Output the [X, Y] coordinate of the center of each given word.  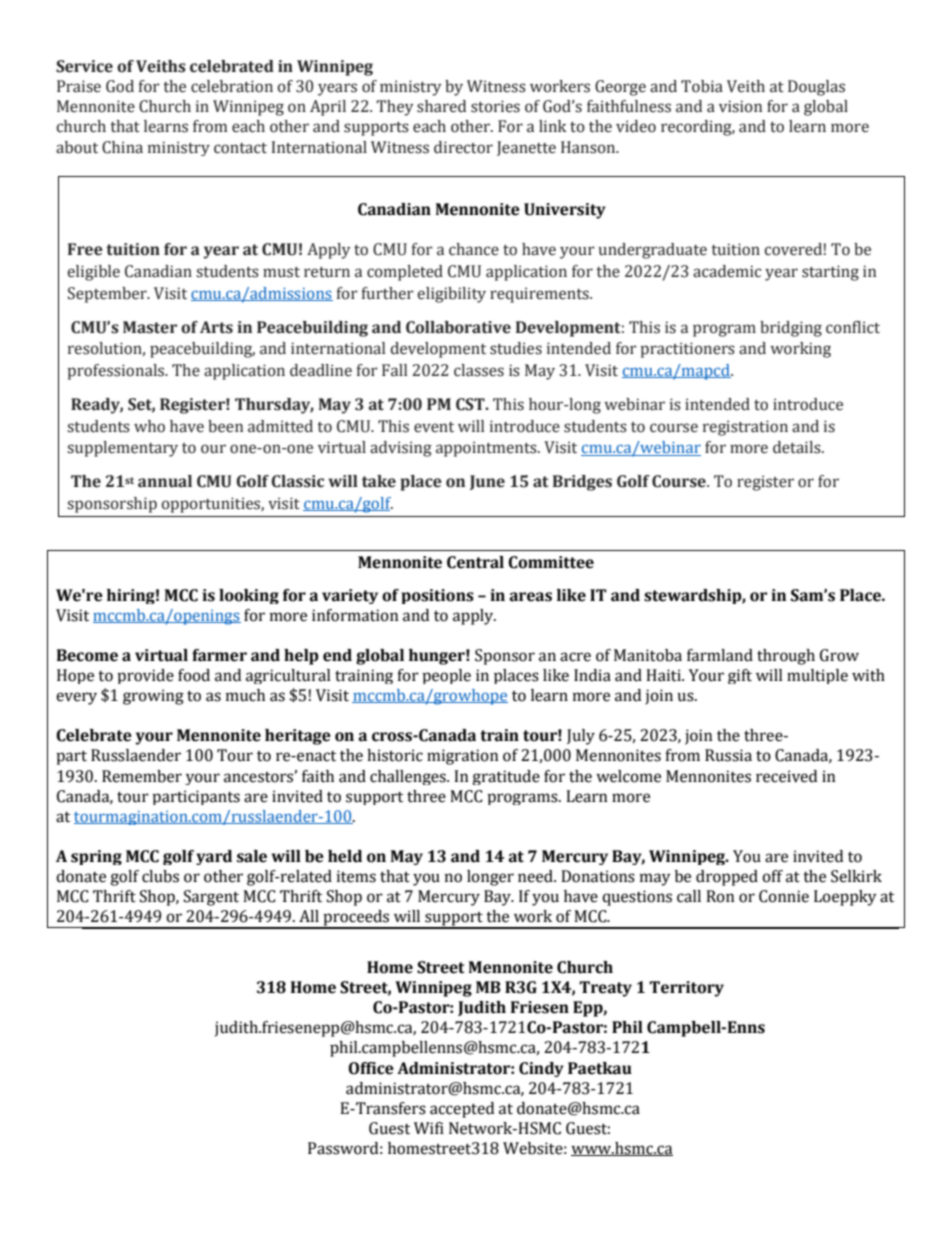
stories [495, 106]
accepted [462, 1110]
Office [371, 1068]
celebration [232, 86]
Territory [686, 989]
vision [740, 106]
